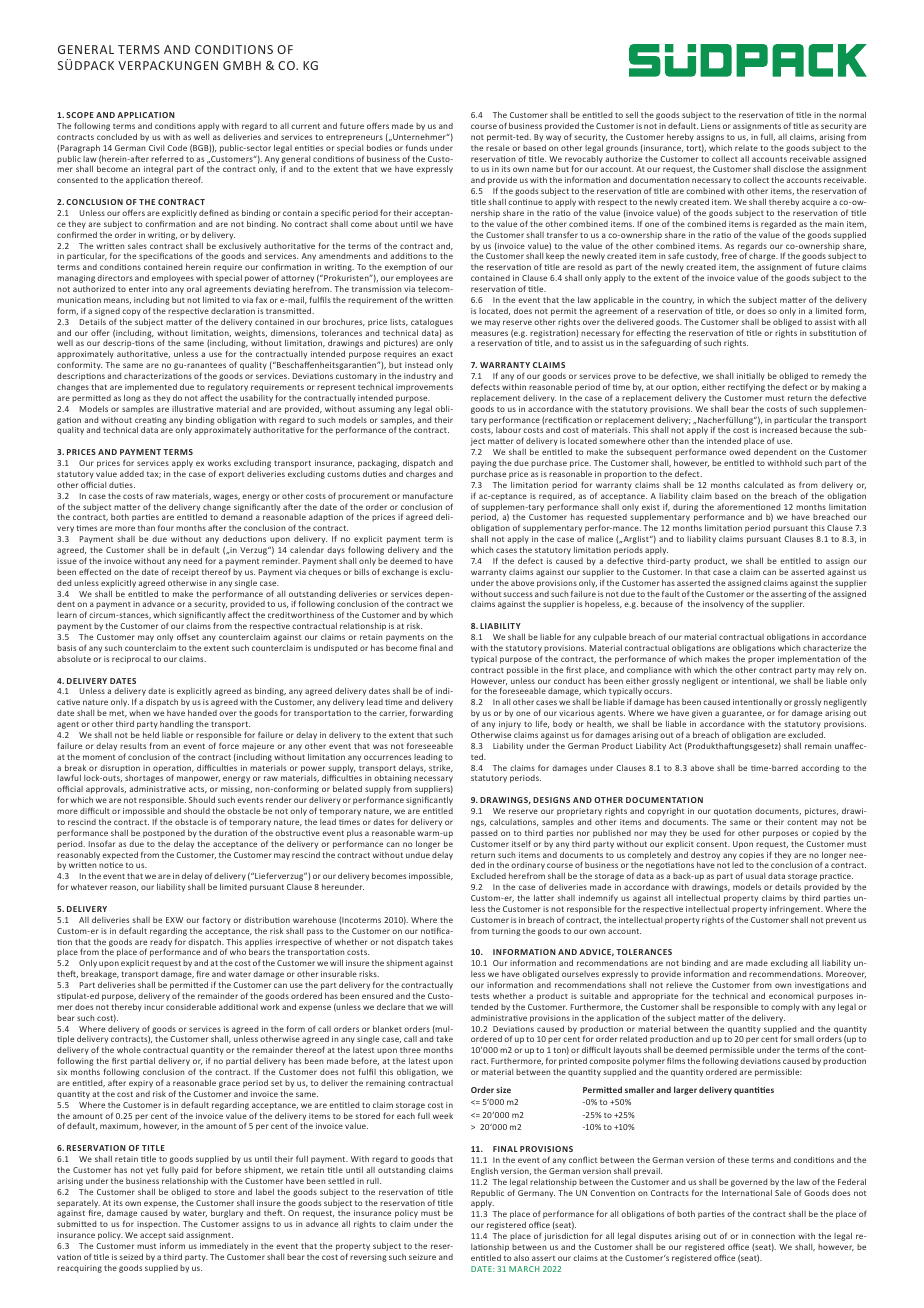  What do you see at coordinates (702, 714) in the image?
I see `given` at bounding box center [702, 714].
